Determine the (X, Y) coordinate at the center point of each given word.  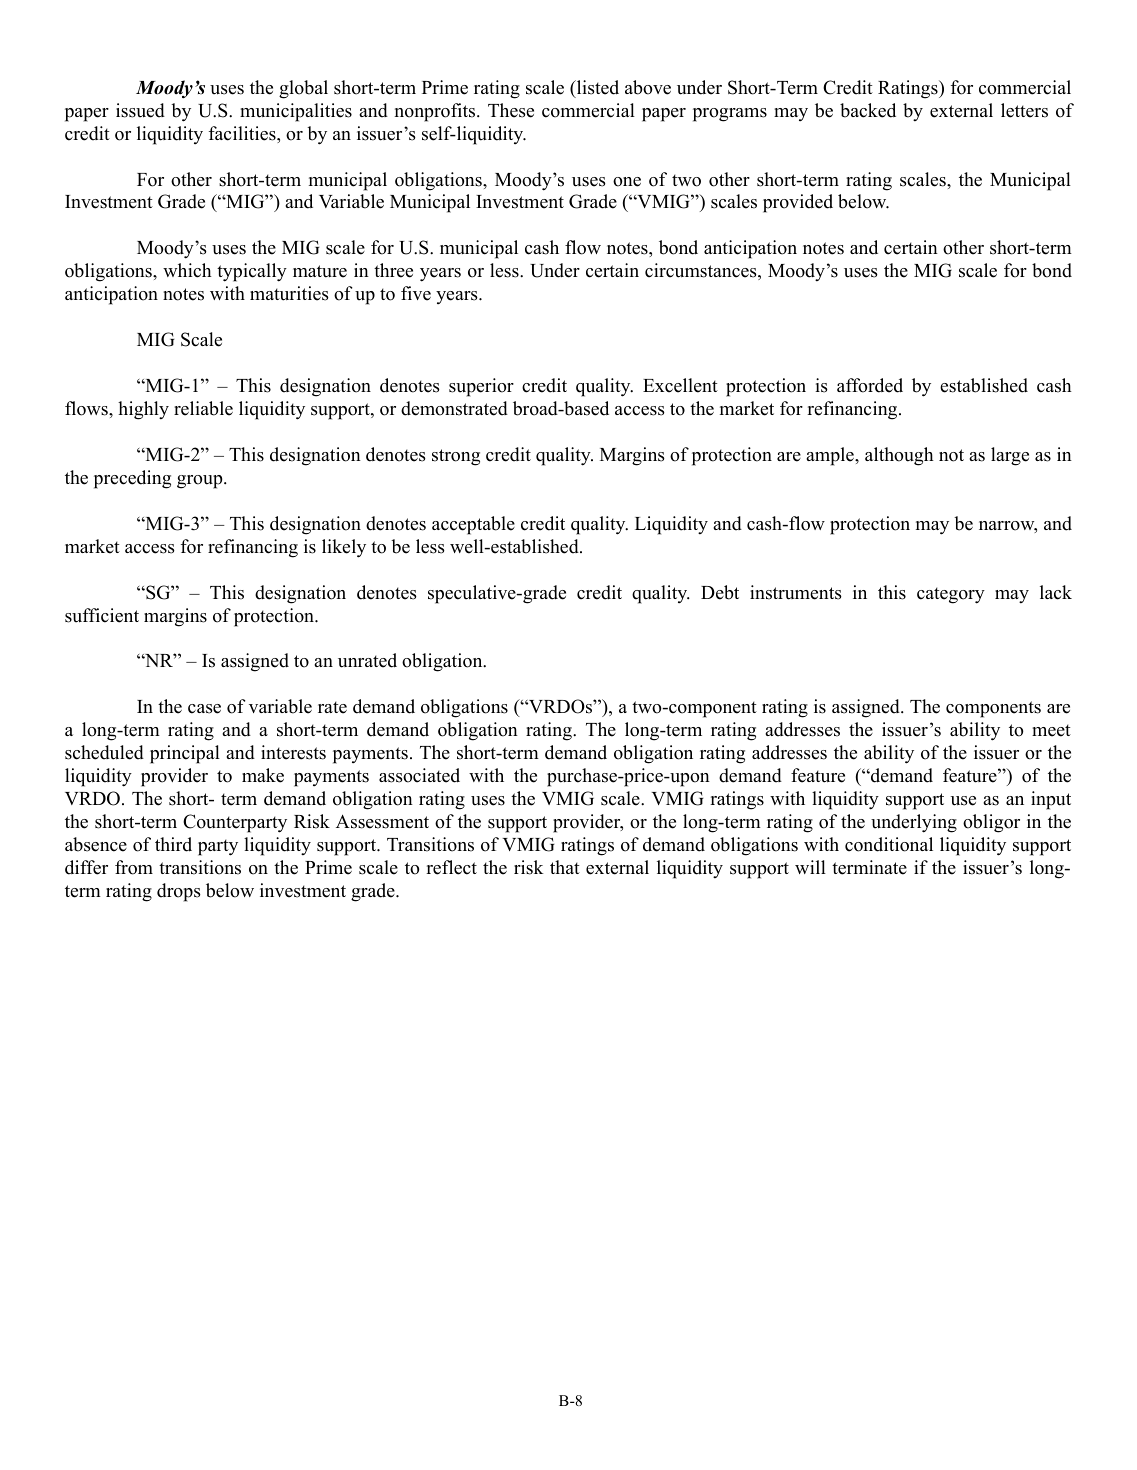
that (565, 867)
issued (140, 110)
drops (179, 892)
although (899, 456)
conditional (889, 844)
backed (868, 110)
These (511, 110)
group (201, 482)
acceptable (473, 525)
